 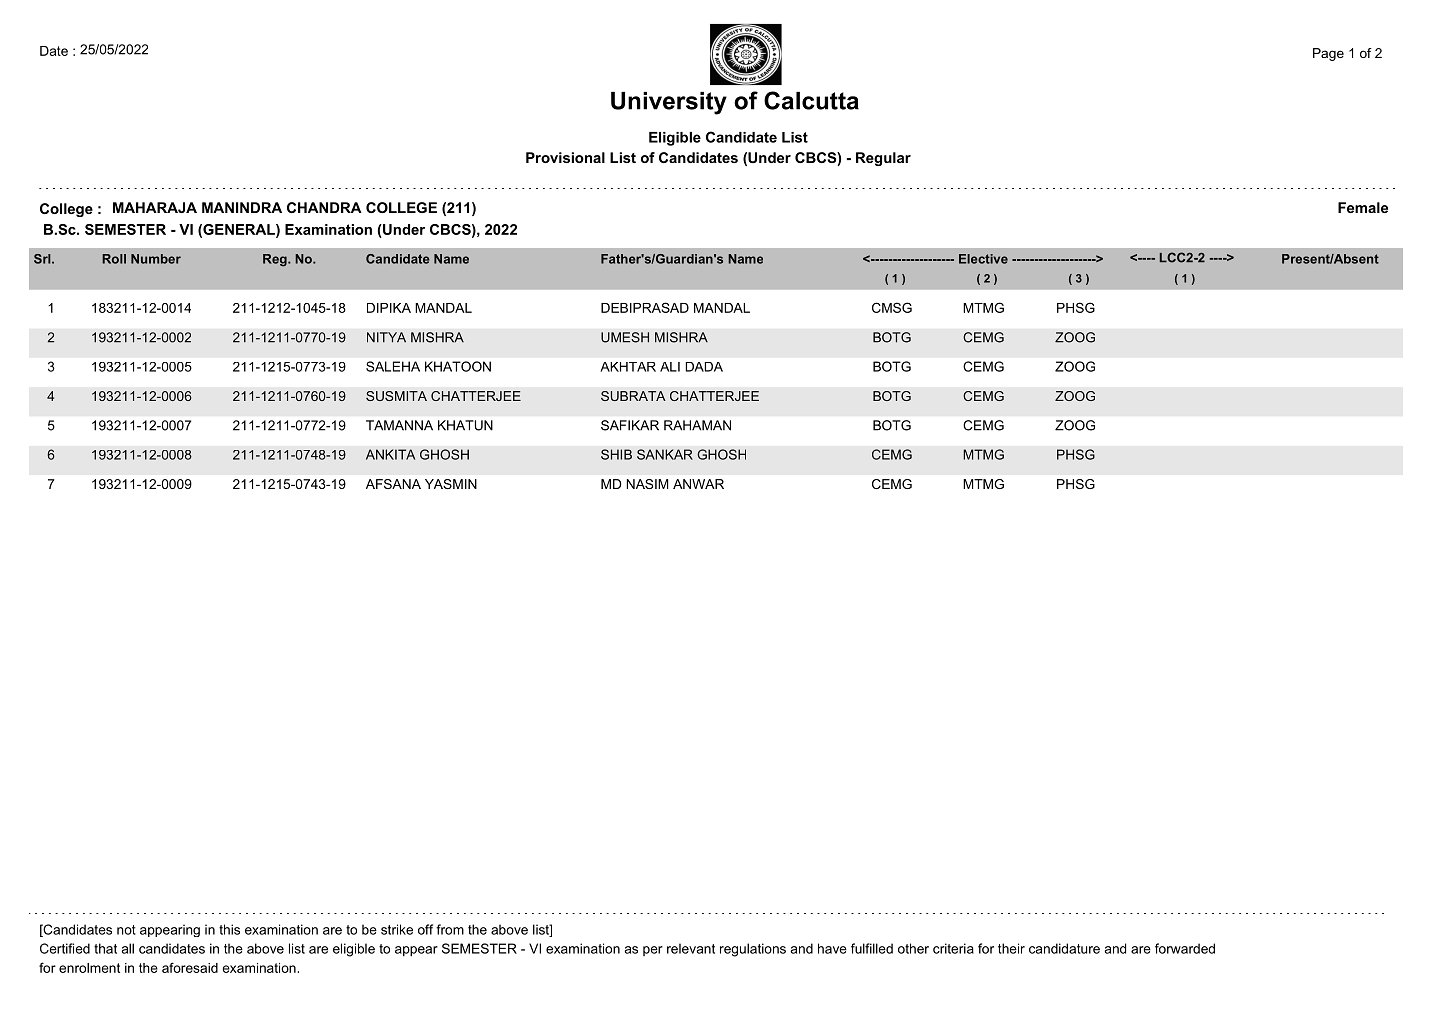 What do you see at coordinates (155, 207) in the screenshot?
I see `MAHARAJA` at bounding box center [155, 207].
